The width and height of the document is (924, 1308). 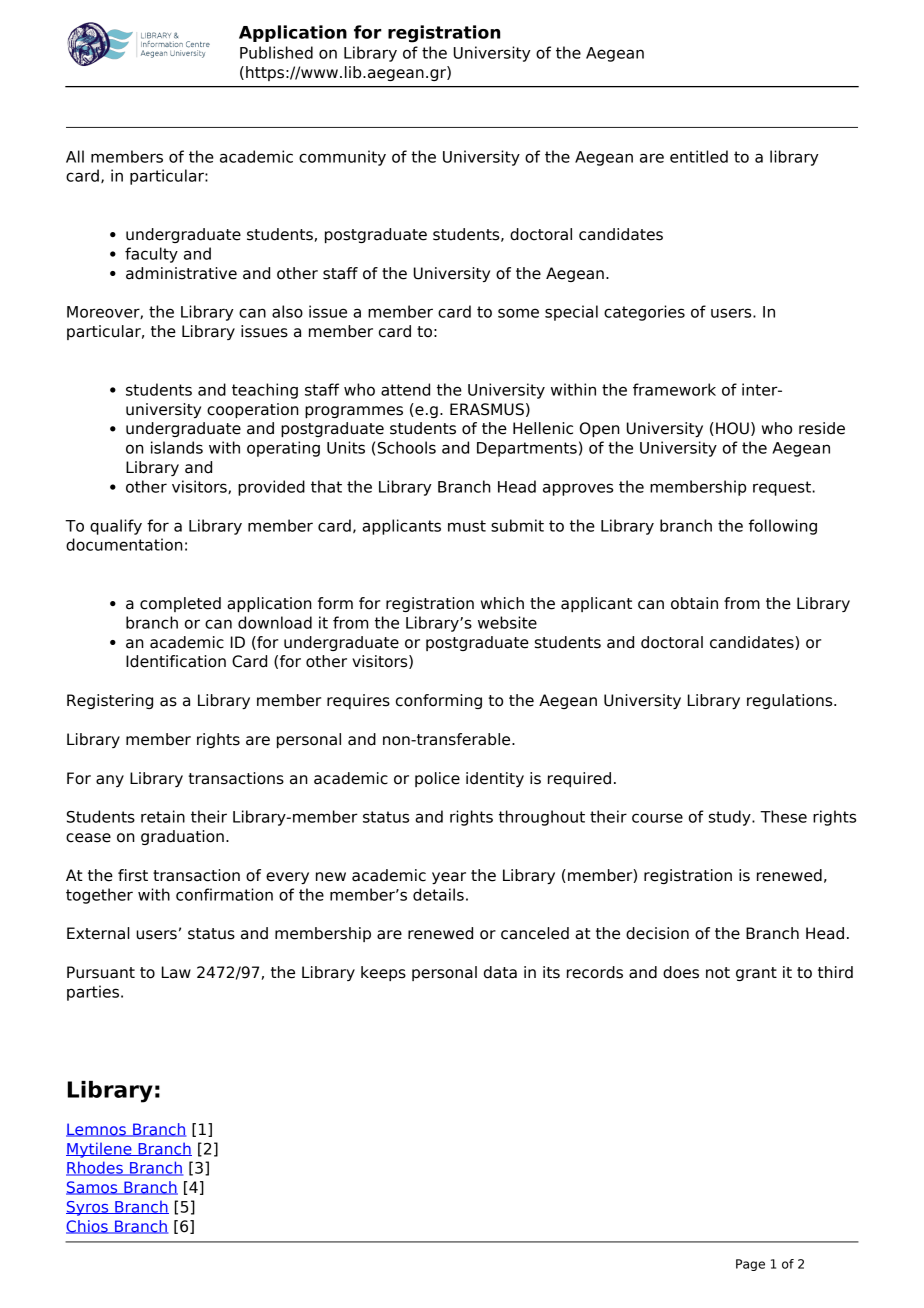 What do you see at coordinates (699, 156) in the document?
I see `entitled` at bounding box center [699, 156].
